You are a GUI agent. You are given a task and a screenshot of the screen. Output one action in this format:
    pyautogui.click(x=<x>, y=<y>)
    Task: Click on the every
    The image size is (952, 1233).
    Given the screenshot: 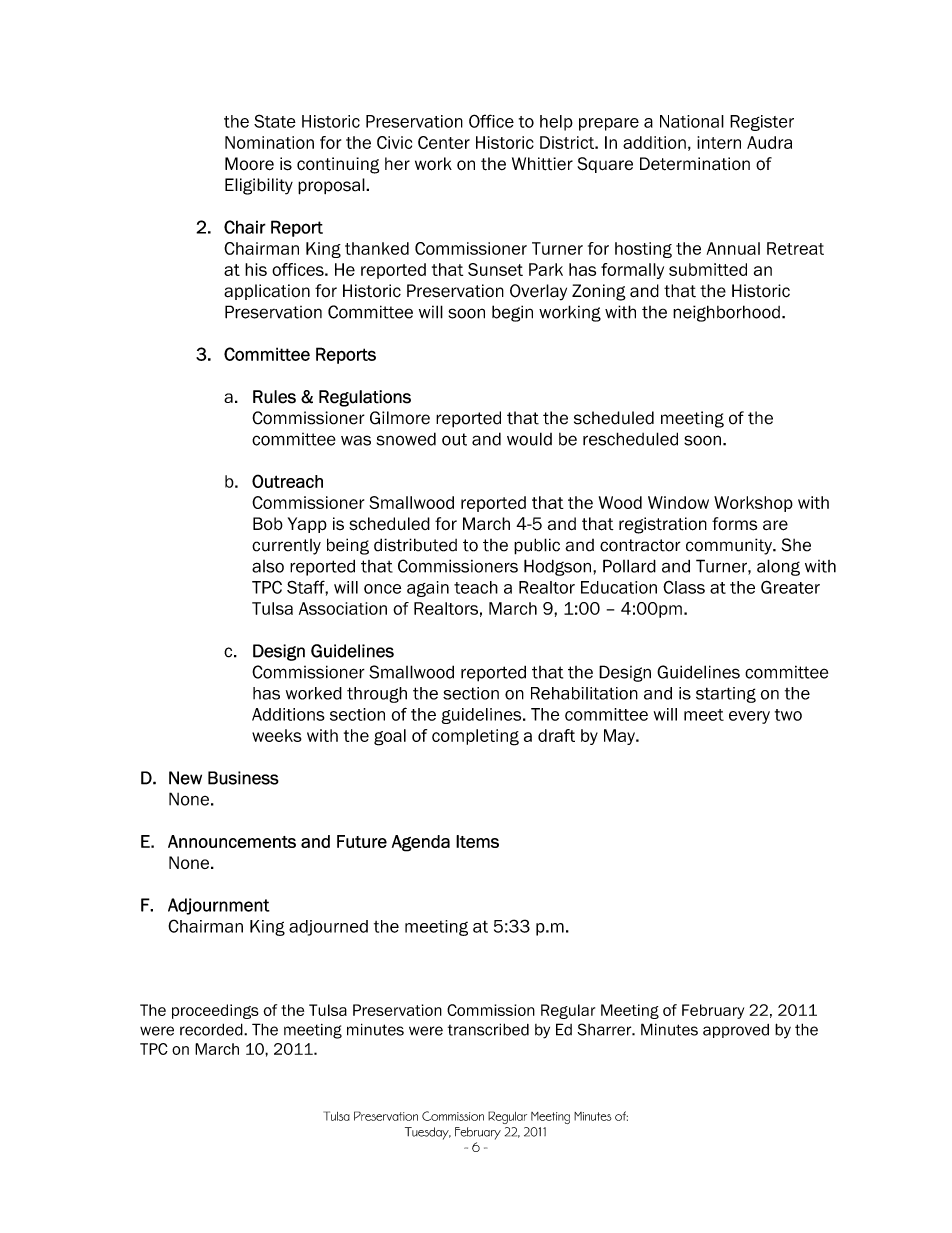 What is the action you would take?
    pyautogui.click(x=749, y=717)
